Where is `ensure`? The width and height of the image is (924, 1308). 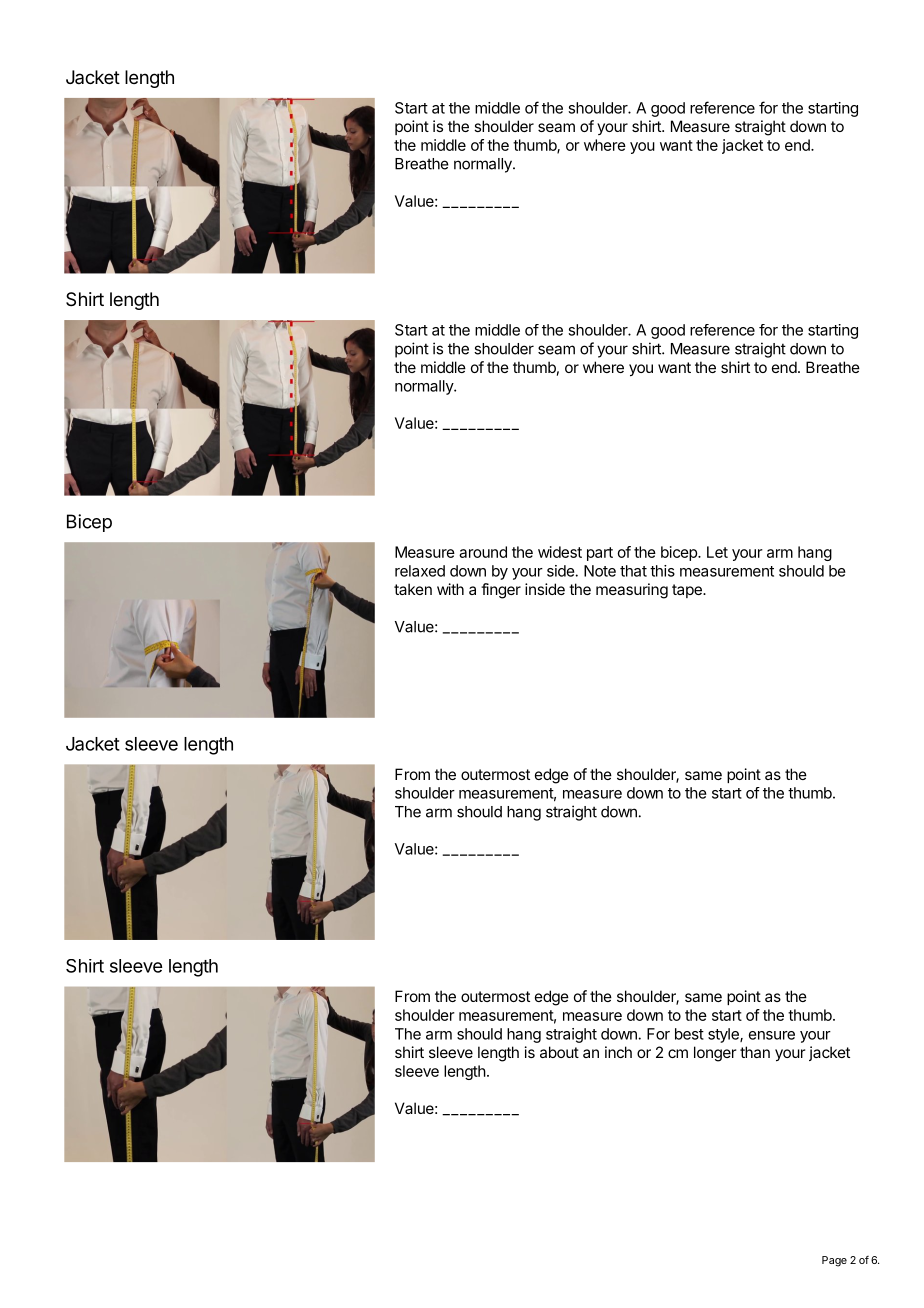 ensure is located at coordinates (772, 1035).
